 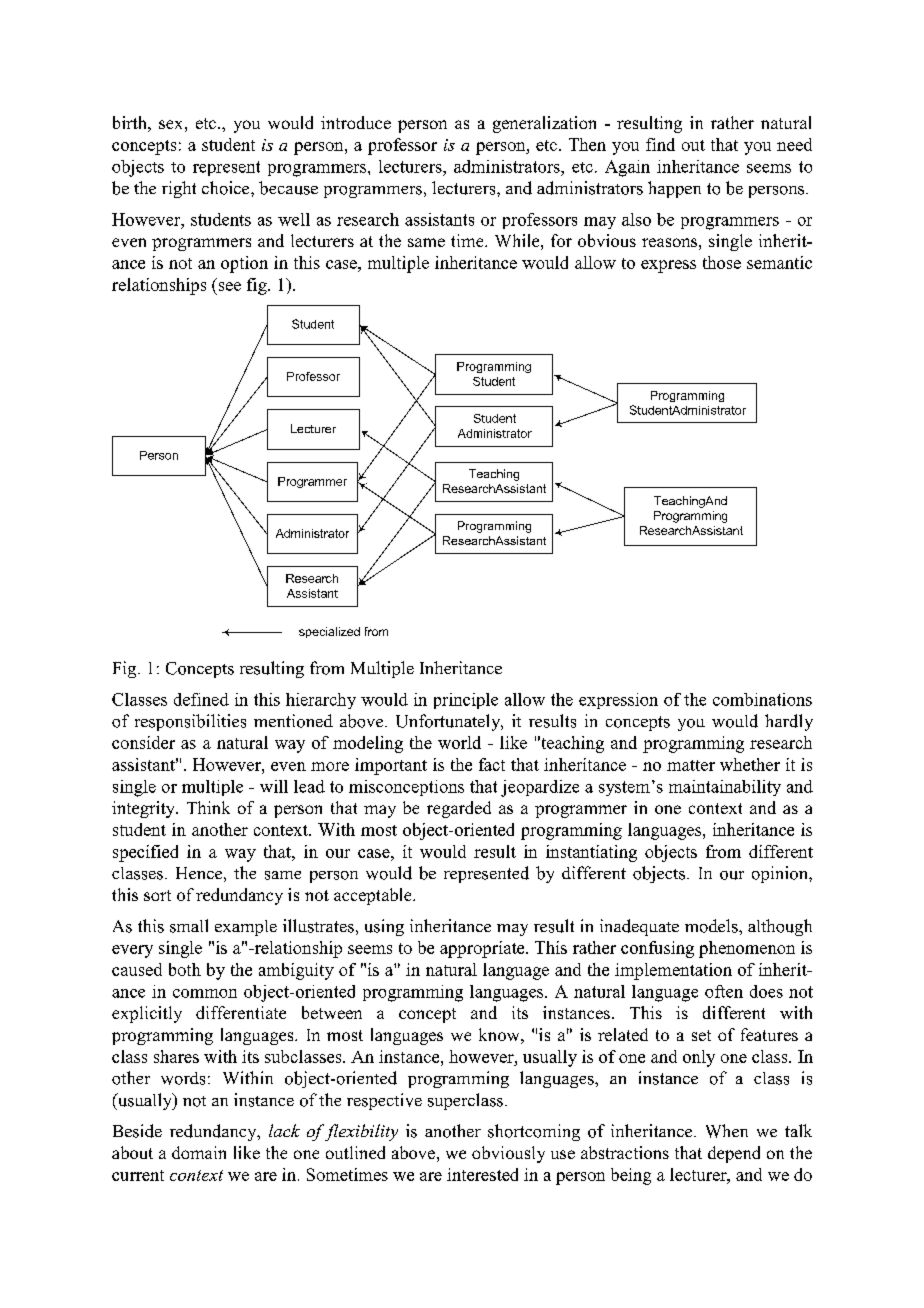 What do you see at coordinates (660, 144) in the page?
I see `find` at bounding box center [660, 144].
